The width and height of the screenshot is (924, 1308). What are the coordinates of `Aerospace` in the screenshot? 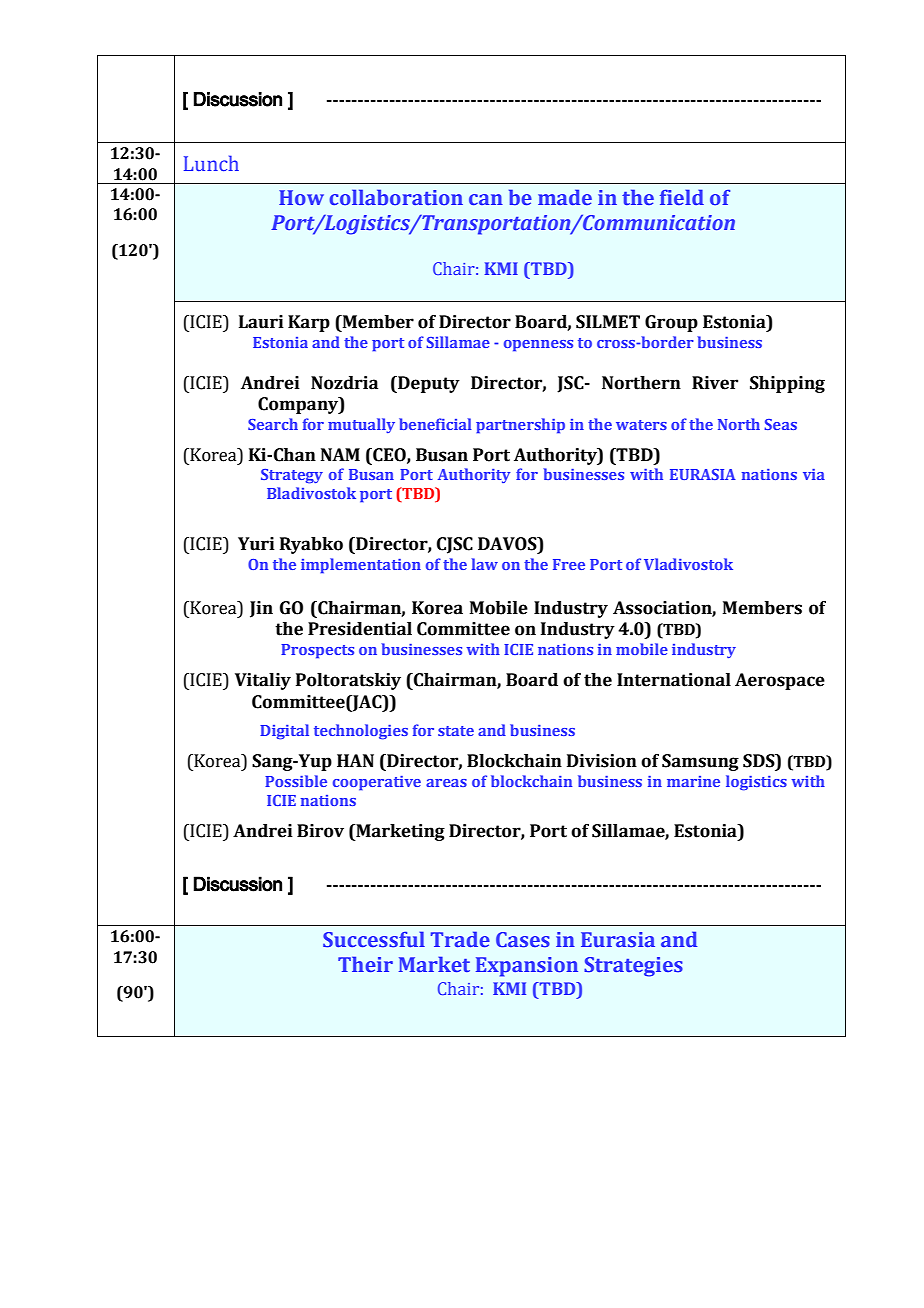 It's located at (780, 681).
